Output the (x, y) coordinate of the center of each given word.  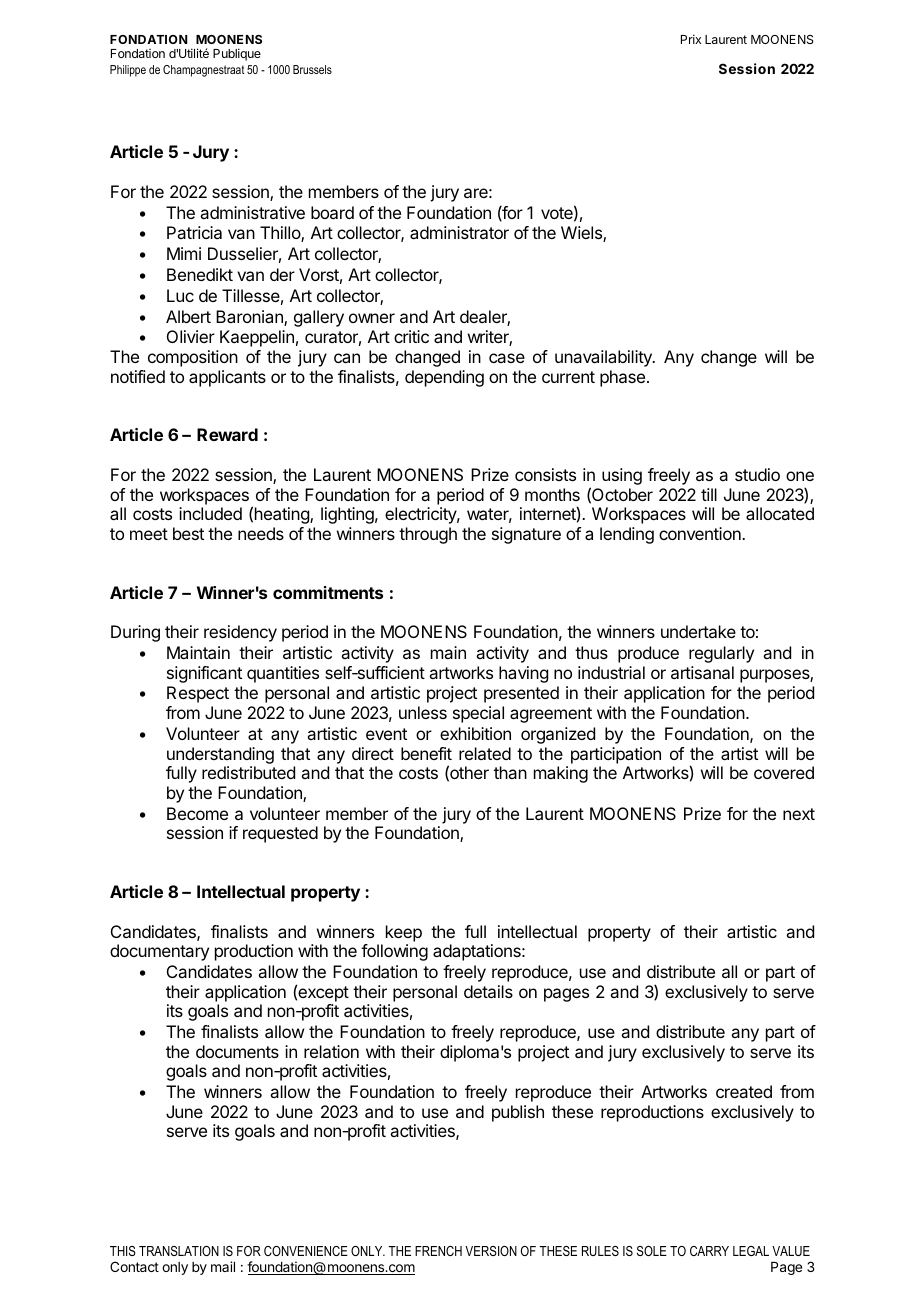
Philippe (128, 71)
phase (624, 378)
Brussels (312, 69)
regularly (721, 654)
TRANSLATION (179, 1251)
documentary (159, 952)
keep (404, 933)
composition (193, 358)
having (523, 674)
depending (444, 378)
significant (204, 674)
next (799, 814)
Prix (691, 39)
